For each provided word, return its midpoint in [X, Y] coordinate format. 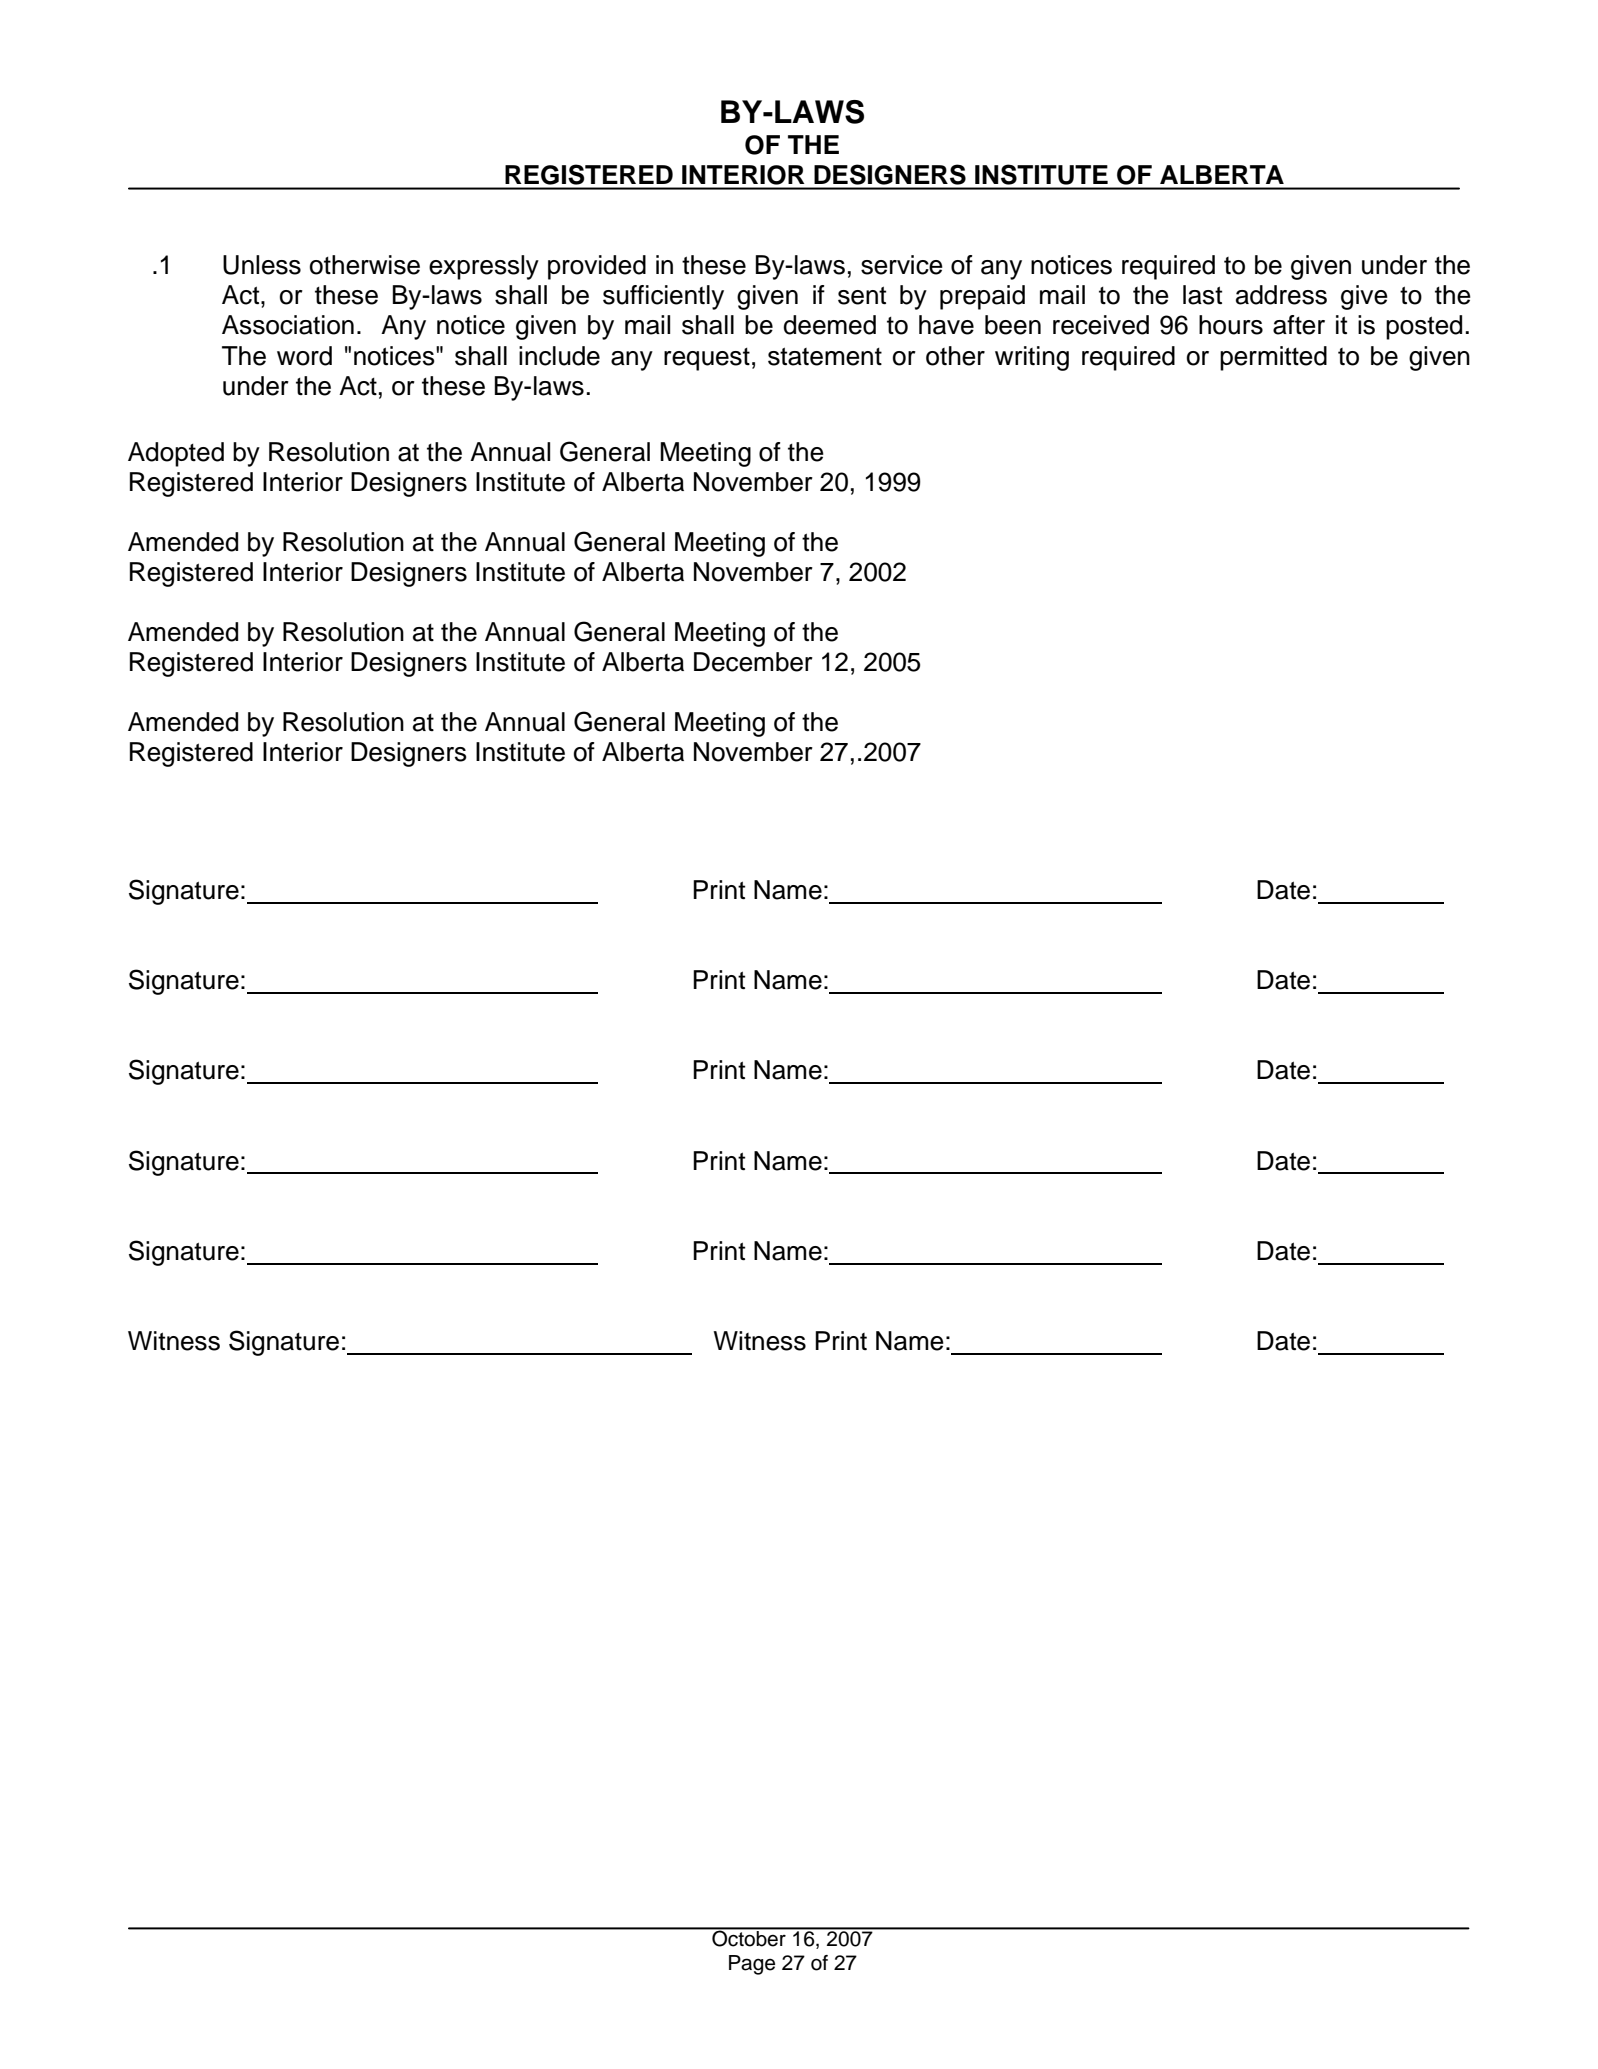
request [707, 359]
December [753, 662]
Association [288, 325]
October [749, 1937]
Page [752, 1965]
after [1299, 325]
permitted [1273, 358]
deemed [829, 325]
